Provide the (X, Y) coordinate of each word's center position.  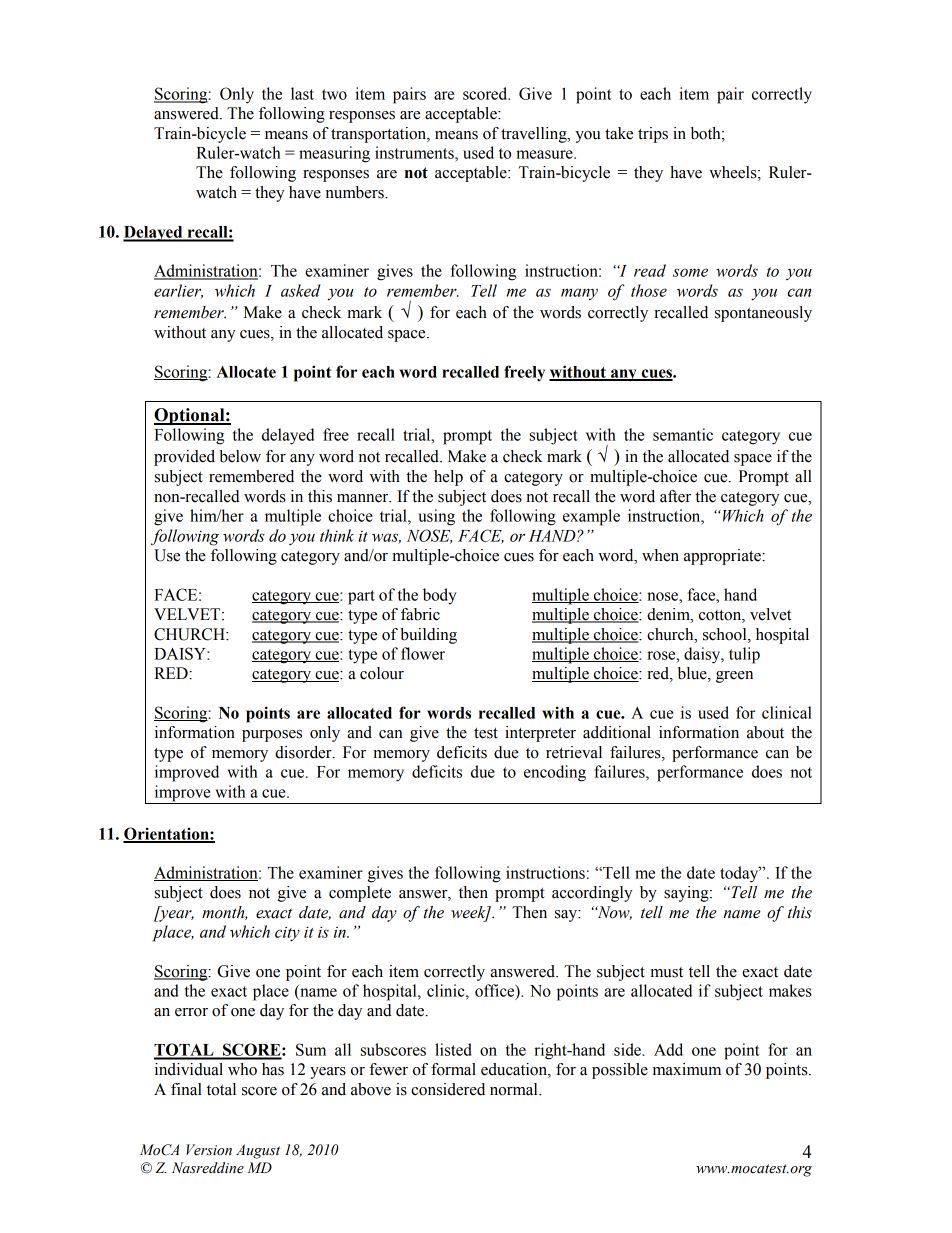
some (690, 272)
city (287, 934)
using (436, 517)
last (302, 93)
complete (360, 894)
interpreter (540, 734)
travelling (535, 135)
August (258, 1151)
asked (301, 290)
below (240, 456)
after (675, 496)
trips (653, 135)
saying (687, 894)
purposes (272, 736)
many (579, 294)
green (734, 677)
